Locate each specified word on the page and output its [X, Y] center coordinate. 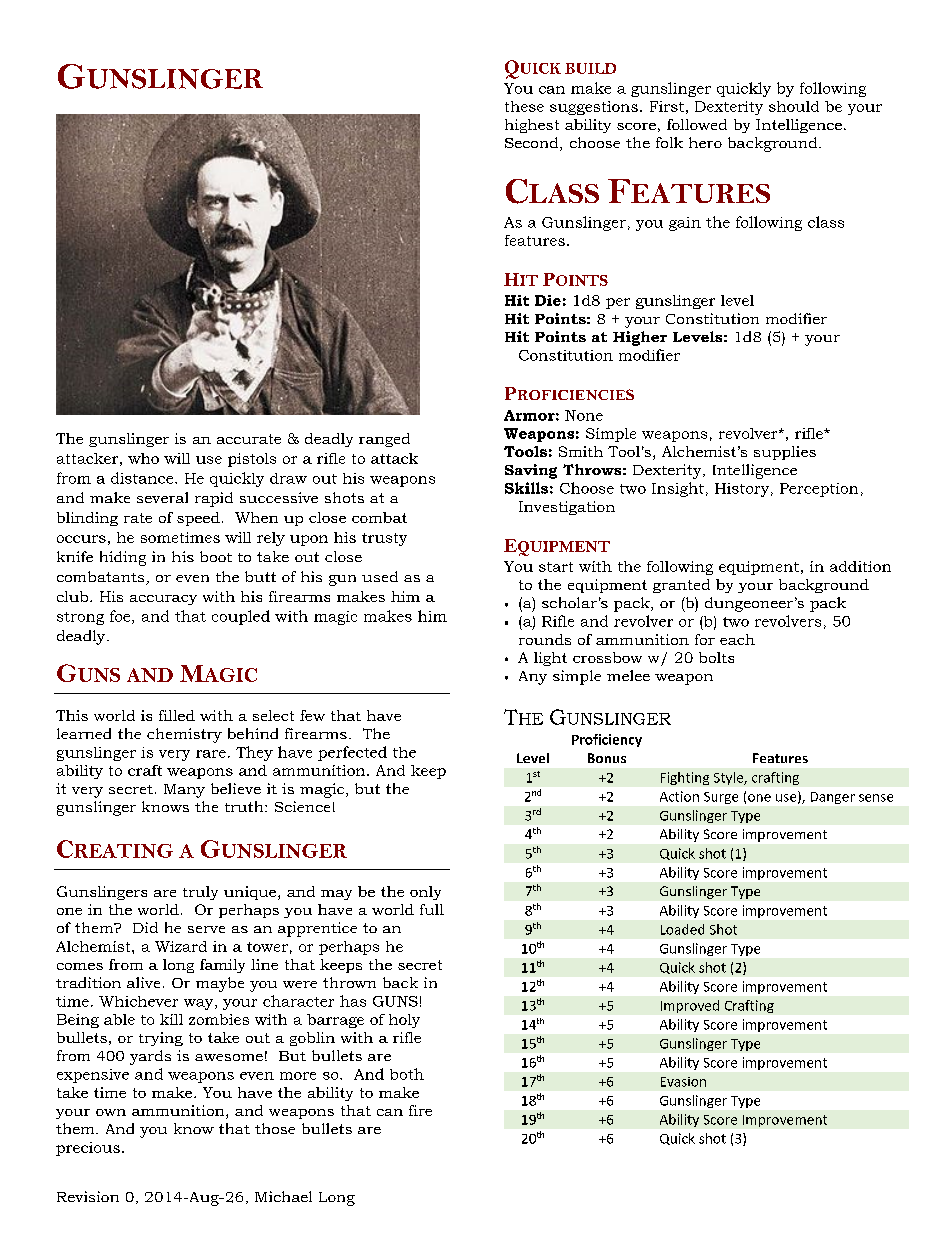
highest [532, 126]
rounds [545, 639]
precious [88, 1149]
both [407, 1074]
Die [548, 300]
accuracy [163, 600]
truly [200, 893]
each [737, 639]
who [143, 458]
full [432, 909]
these [524, 106]
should [794, 106]
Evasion [683, 1082]
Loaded [682, 929]
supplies [785, 453]
